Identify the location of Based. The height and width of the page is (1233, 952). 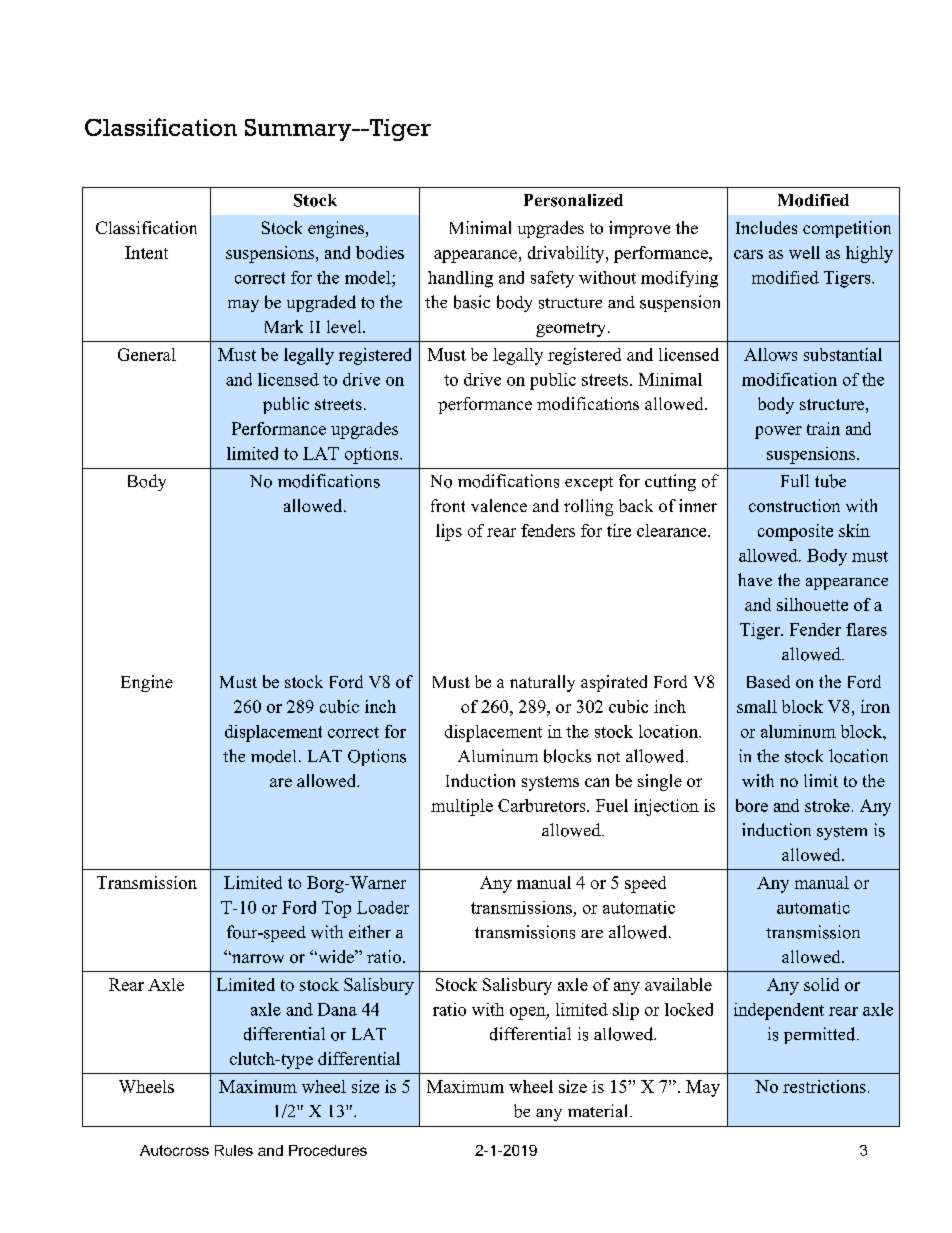
(768, 681).
